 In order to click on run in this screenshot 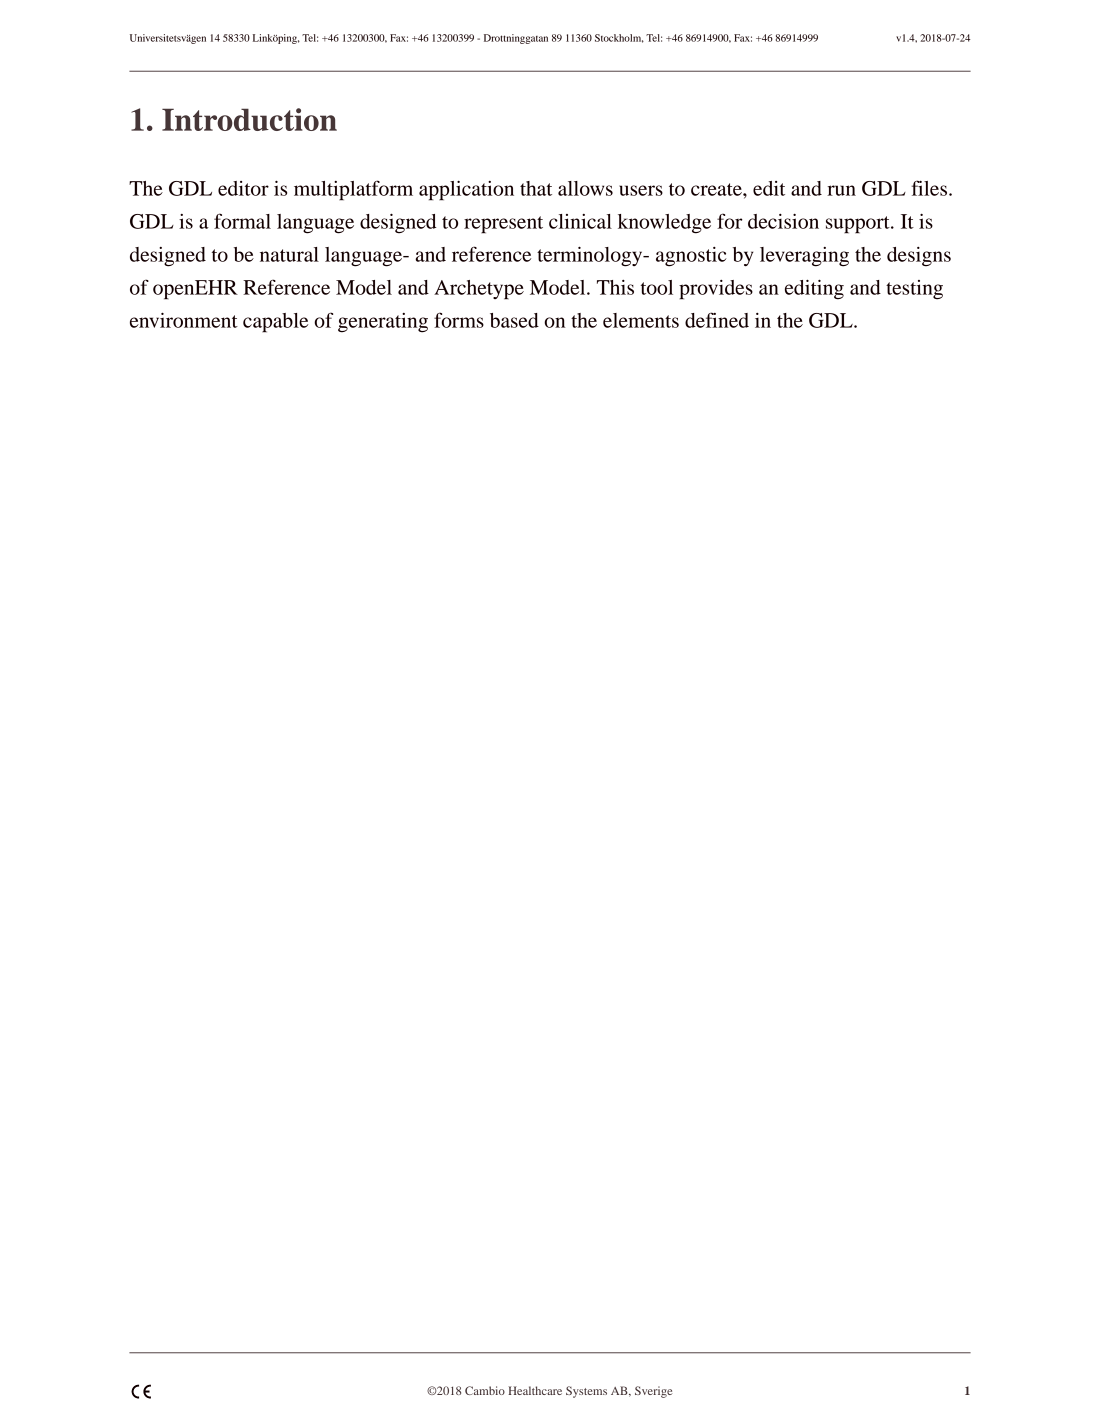, I will do `click(841, 190)`.
